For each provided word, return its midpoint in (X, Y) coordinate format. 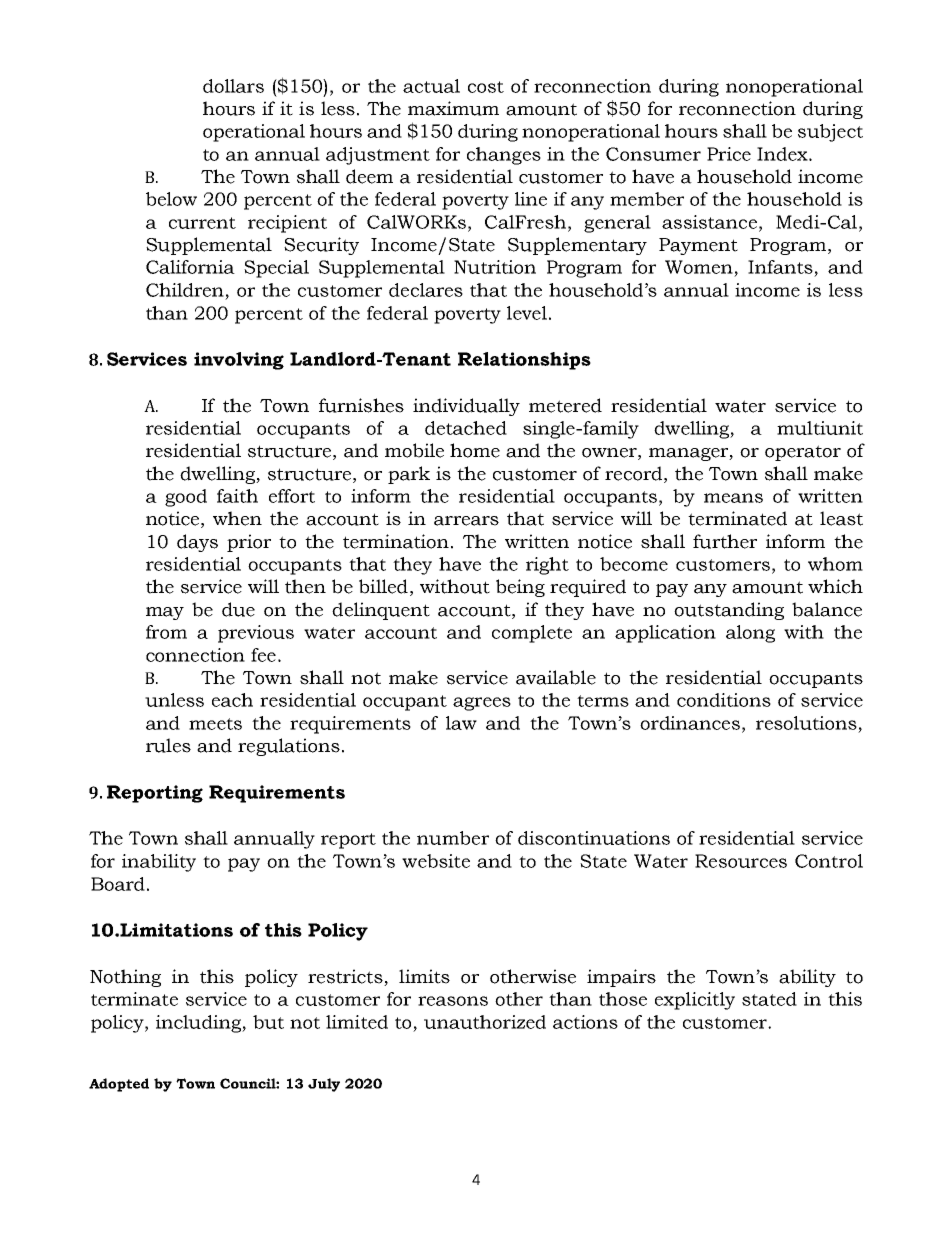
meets (215, 724)
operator (803, 453)
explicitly (695, 1001)
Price (729, 154)
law (461, 723)
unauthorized (485, 1022)
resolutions (806, 723)
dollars (233, 86)
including (199, 1024)
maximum (453, 108)
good (186, 498)
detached (466, 428)
